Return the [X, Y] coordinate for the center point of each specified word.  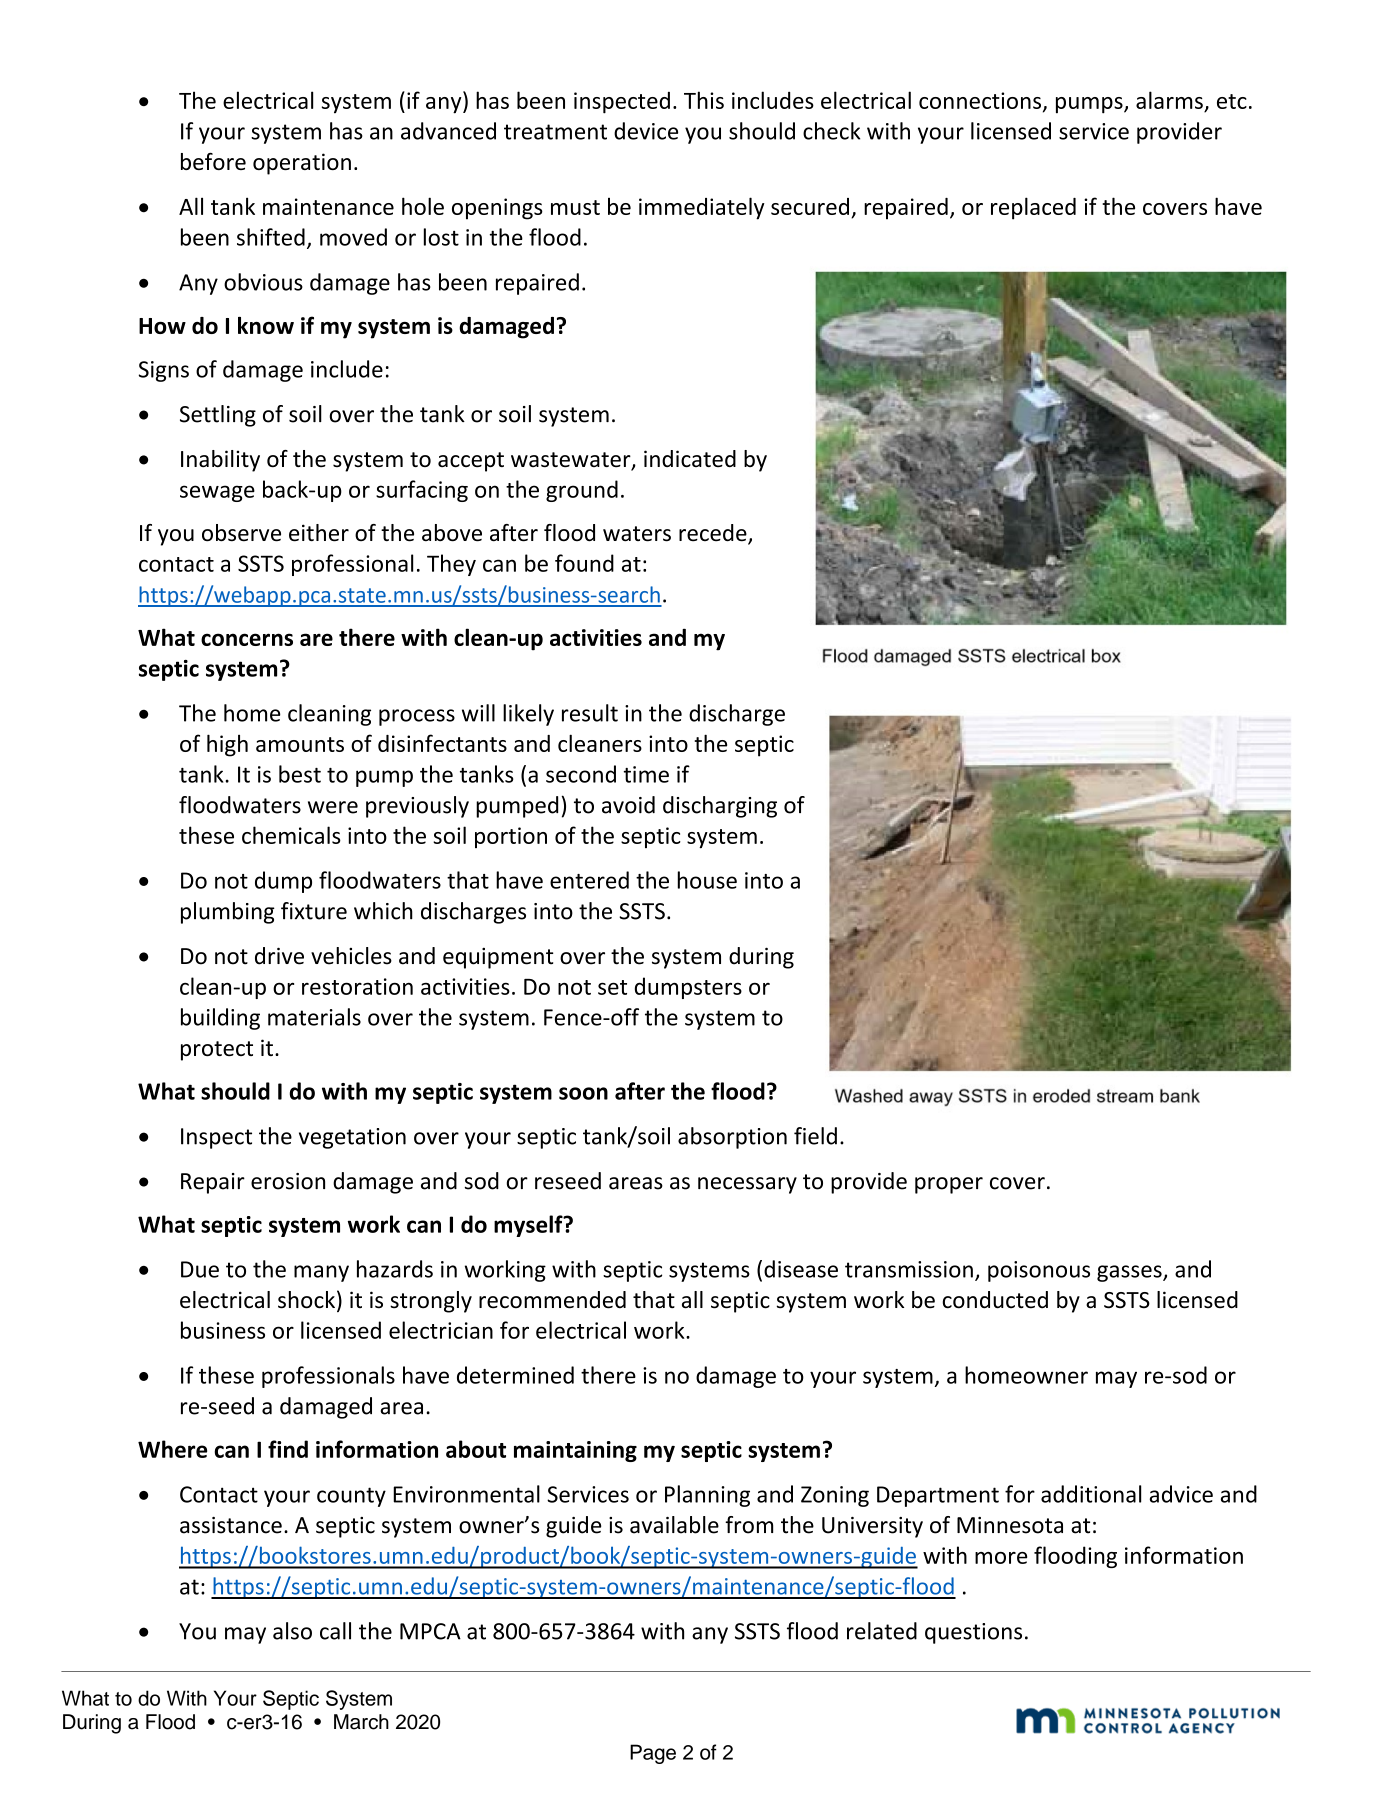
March [361, 1722]
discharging [720, 807]
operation [302, 164]
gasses [1130, 1273]
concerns [247, 639]
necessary [747, 1185]
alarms [1169, 100]
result [590, 713]
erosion [288, 1181]
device [646, 131]
